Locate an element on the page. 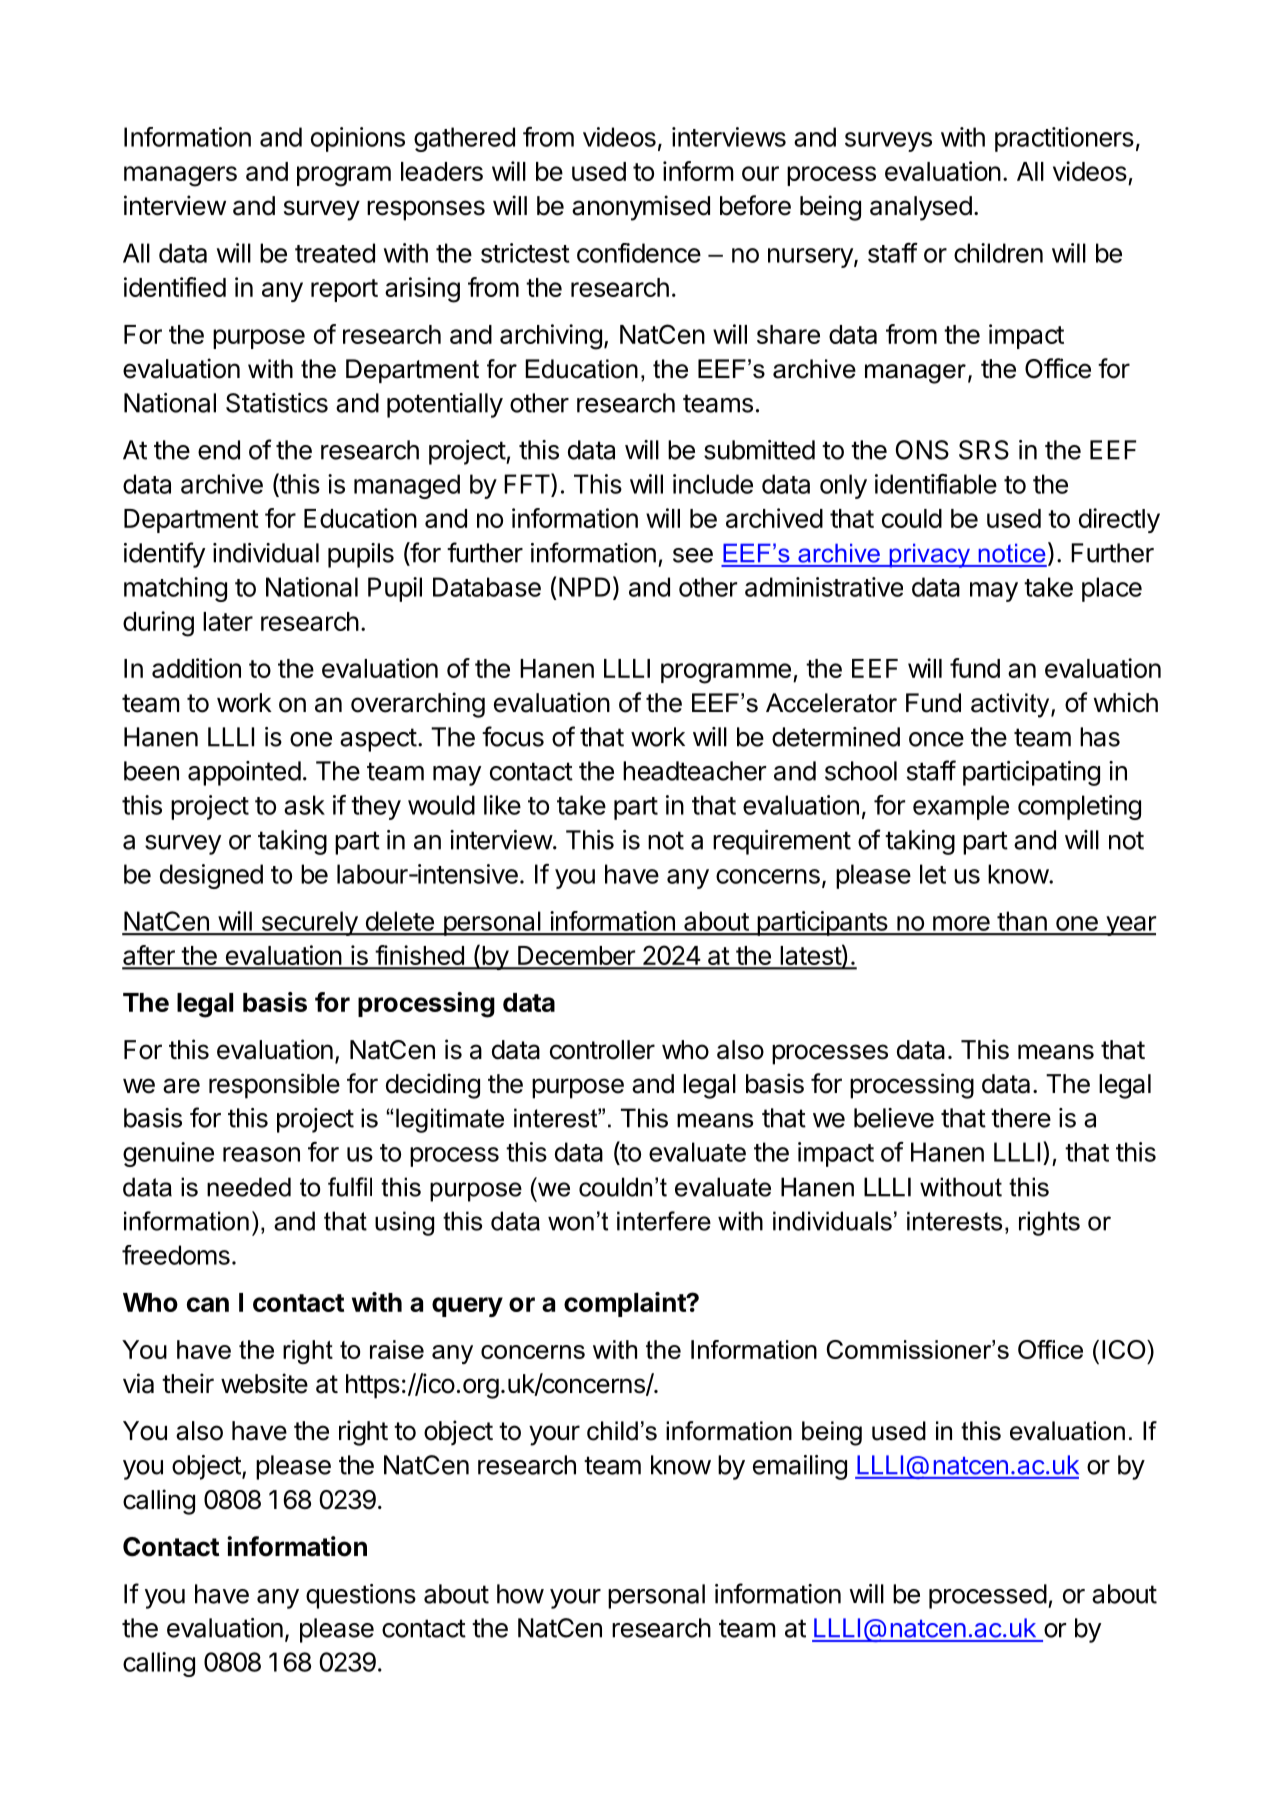  questions is located at coordinates (361, 1596).
